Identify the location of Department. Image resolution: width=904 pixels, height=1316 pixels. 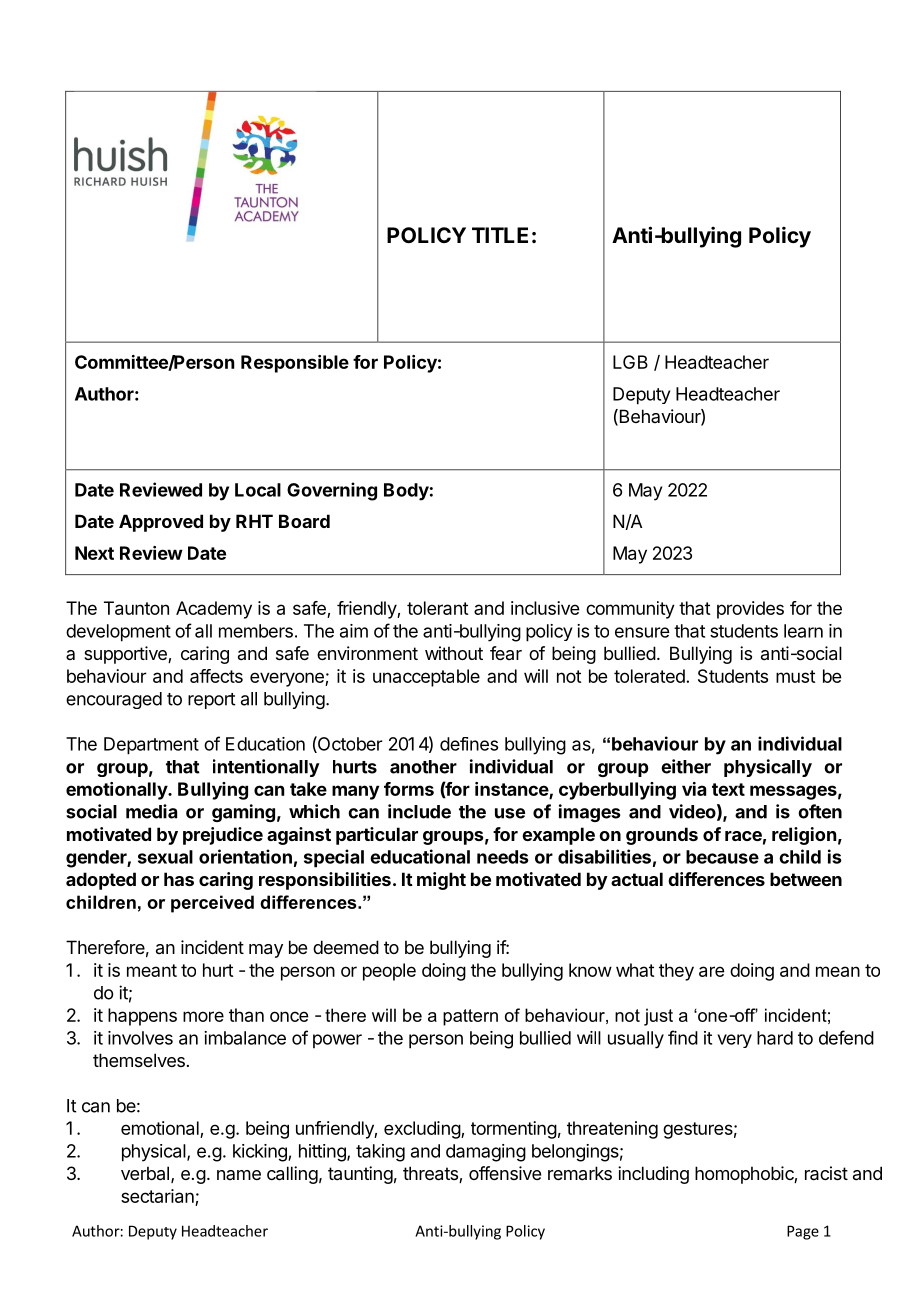
(151, 746).
